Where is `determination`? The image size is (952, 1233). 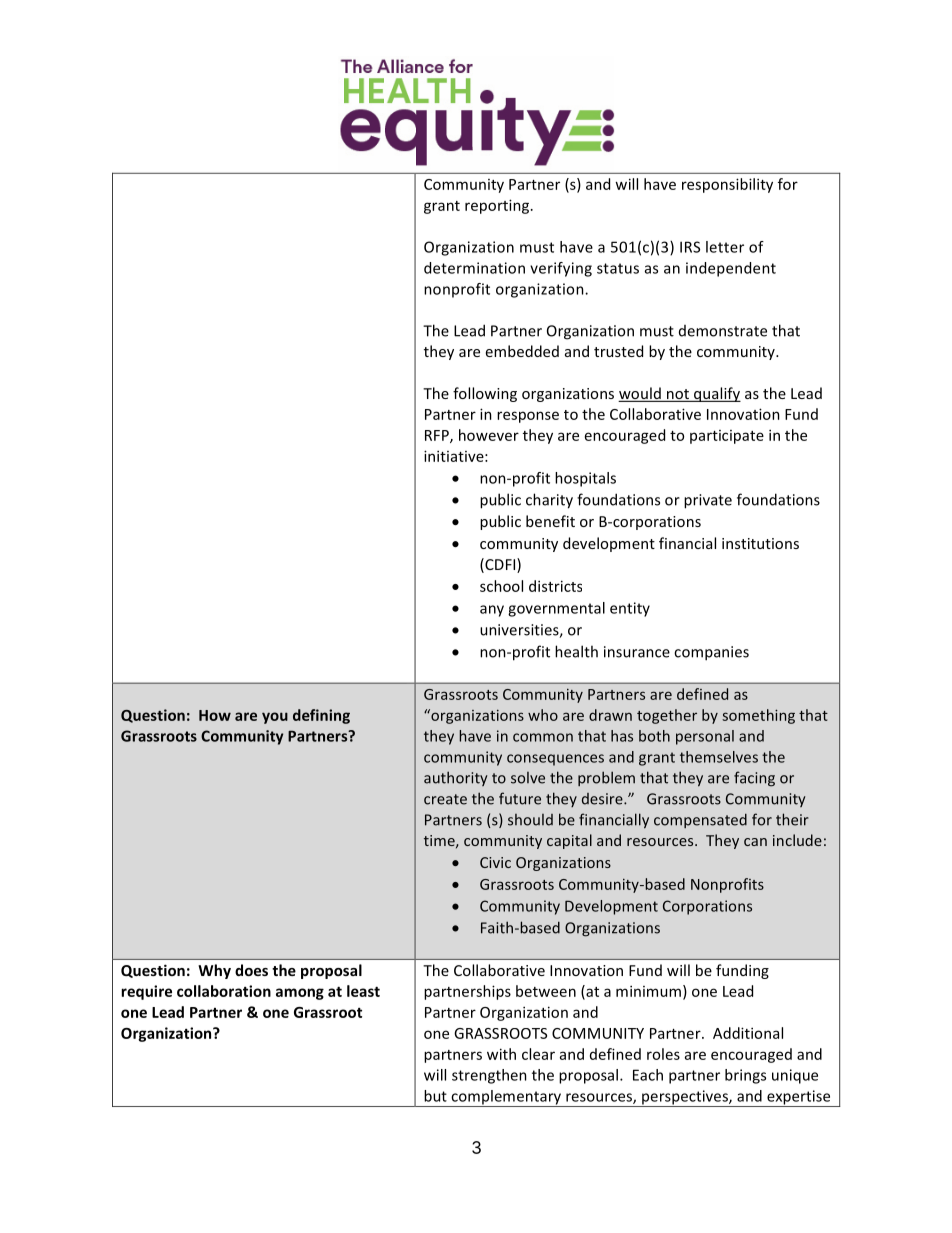 determination is located at coordinates (474, 268).
